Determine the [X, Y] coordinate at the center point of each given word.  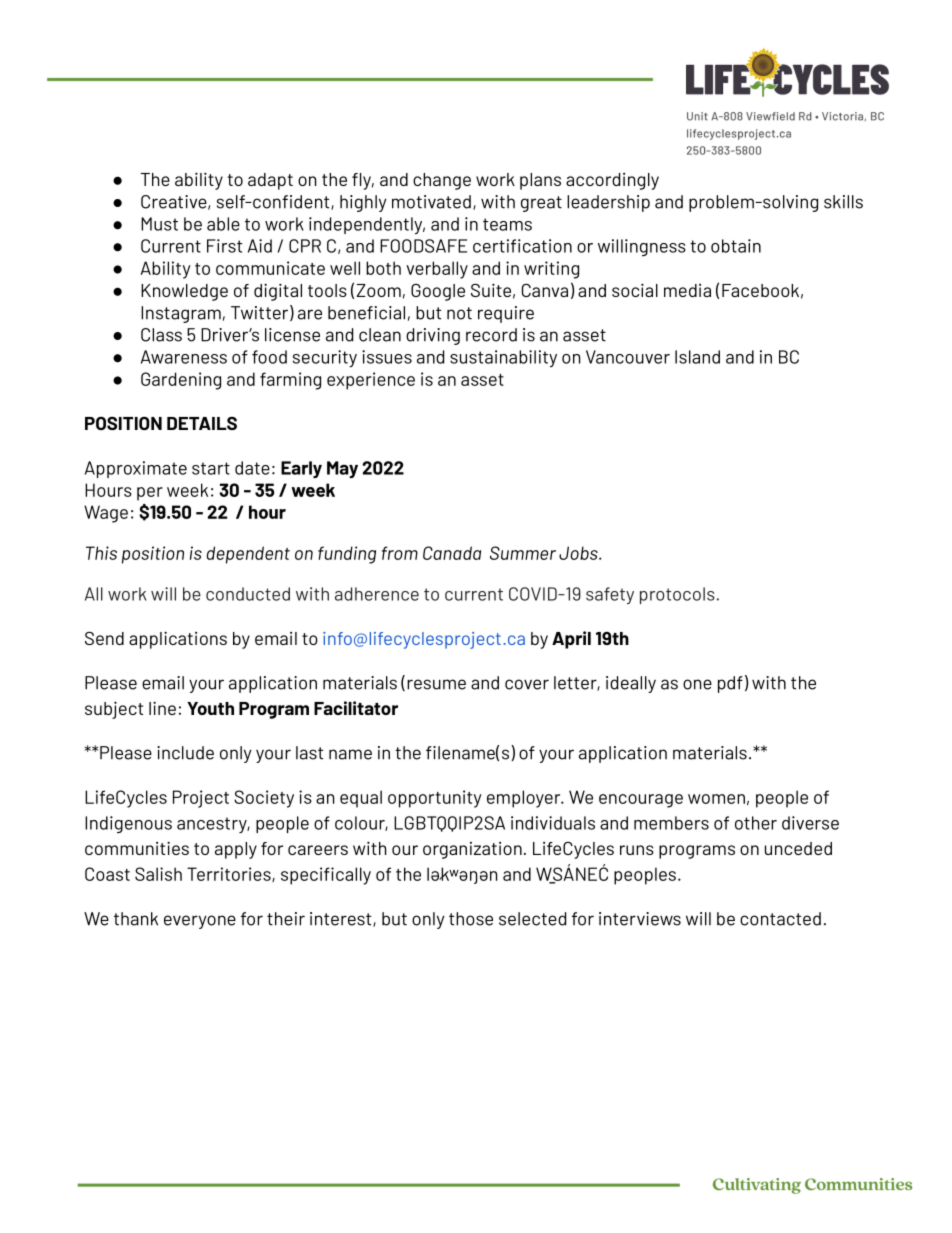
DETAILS [202, 423]
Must [159, 224]
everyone [200, 922]
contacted [780, 919]
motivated [431, 202]
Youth [210, 708]
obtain [736, 246]
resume [436, 684]
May [342, 470]
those [471, 919]
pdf [730, 684]
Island [697, 357]
